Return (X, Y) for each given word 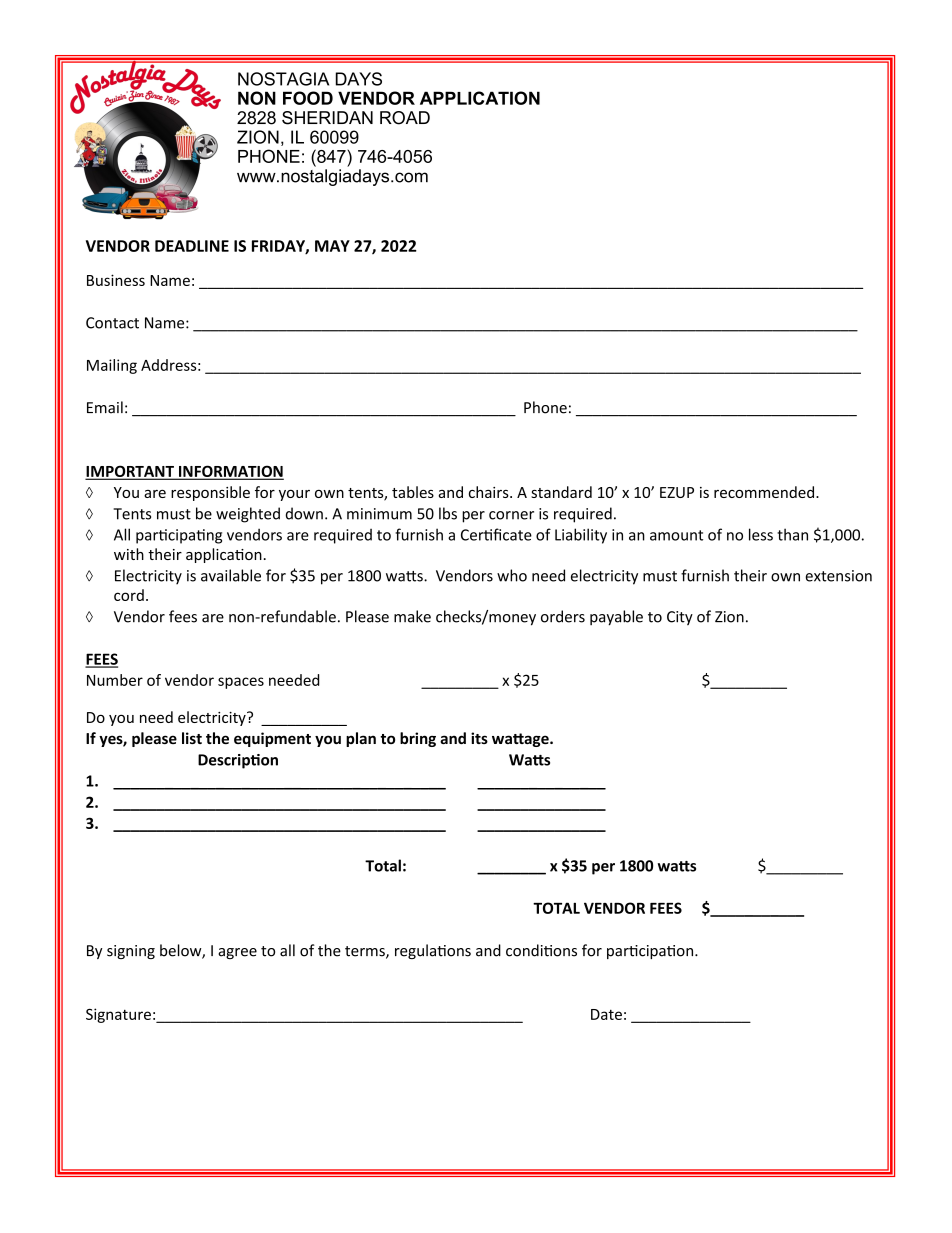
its (479, 738)
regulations (433, 951)
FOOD (308, 98)
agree (237, 953)
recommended (765, 492)
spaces (241, 683)
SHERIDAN (327, 118)
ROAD (405, 118)
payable (616, 618)
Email (105, 407)
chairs (490, 492)
